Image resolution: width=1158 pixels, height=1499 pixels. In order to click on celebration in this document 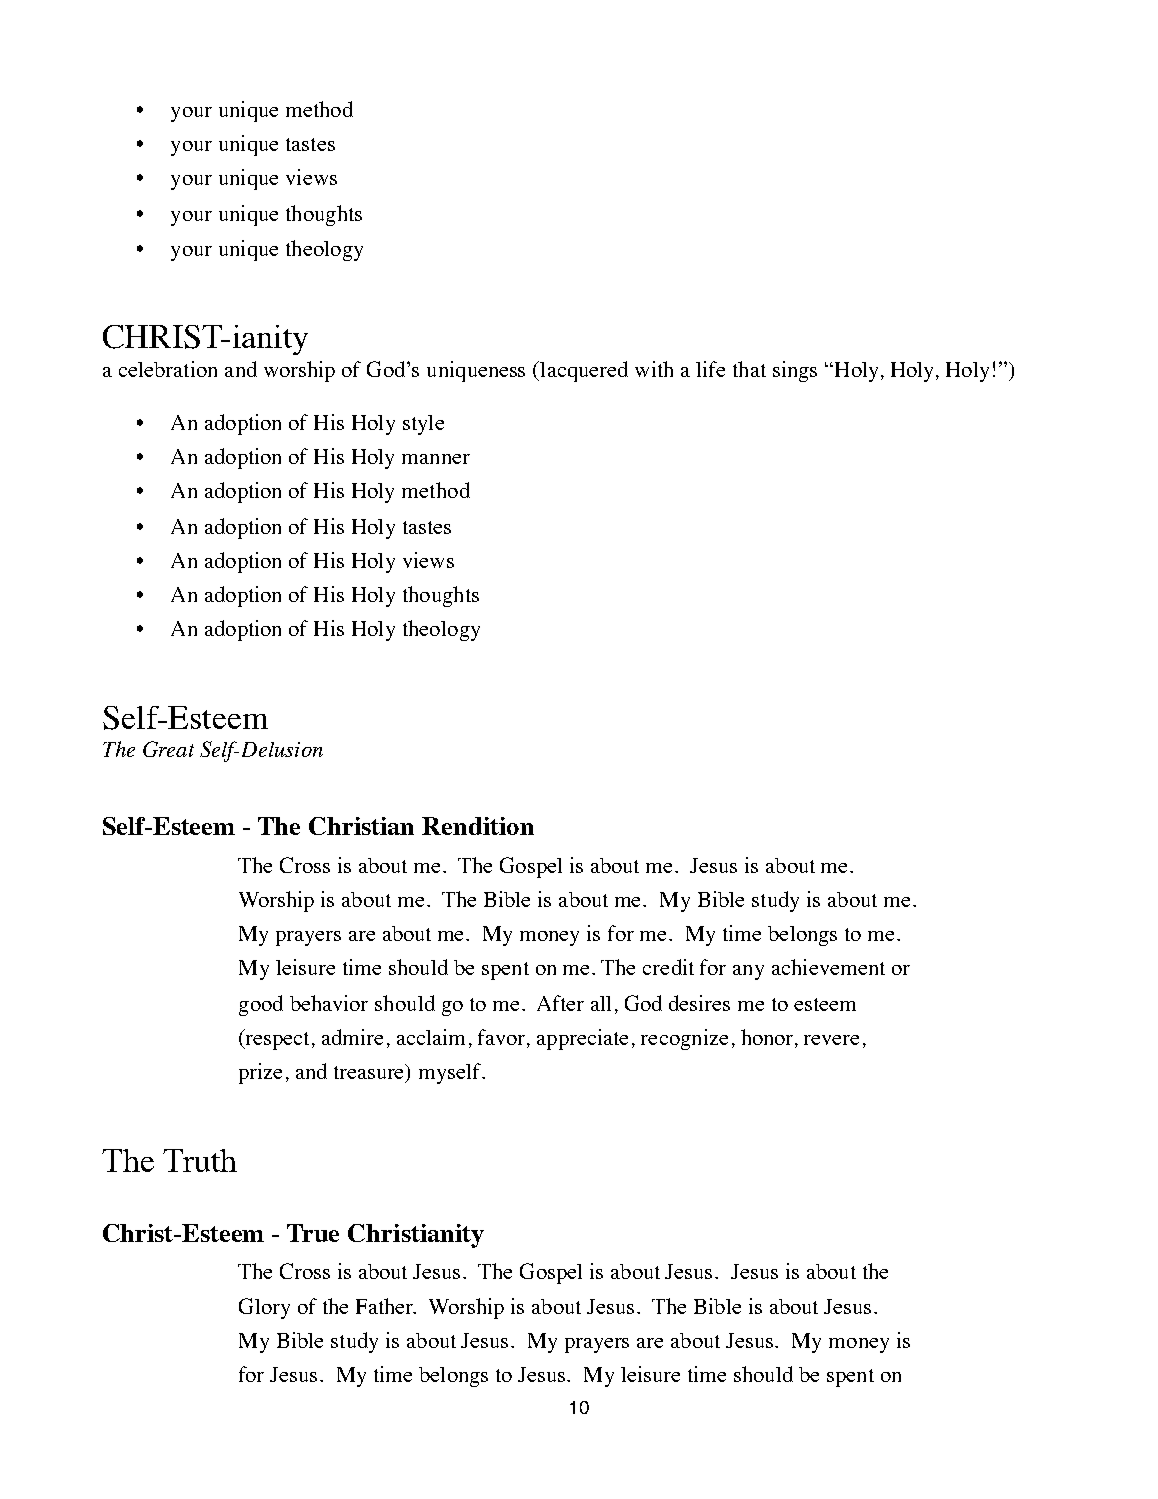, I will do `click(168, 369)`.
